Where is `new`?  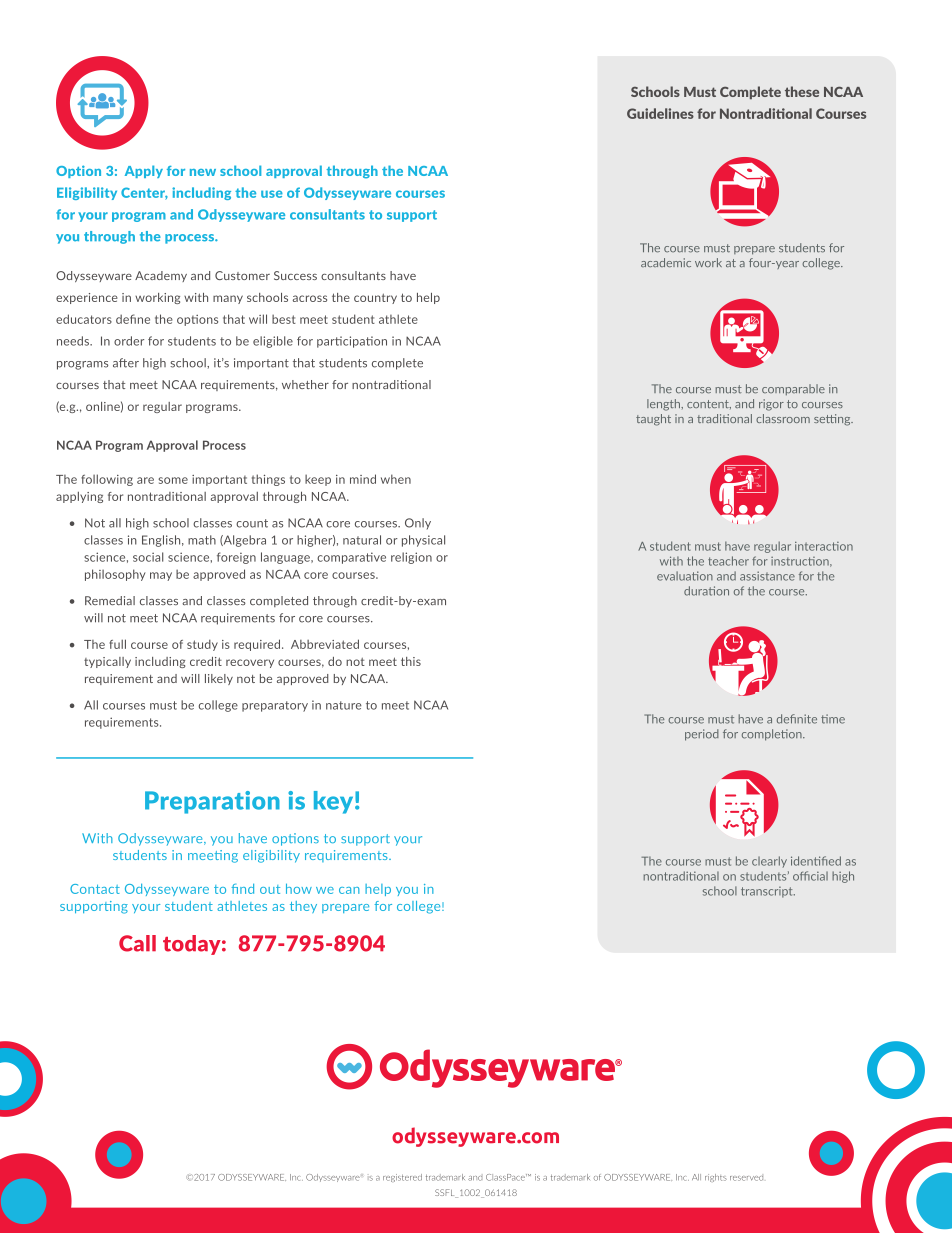 new is located at coordinates (203, 172).
